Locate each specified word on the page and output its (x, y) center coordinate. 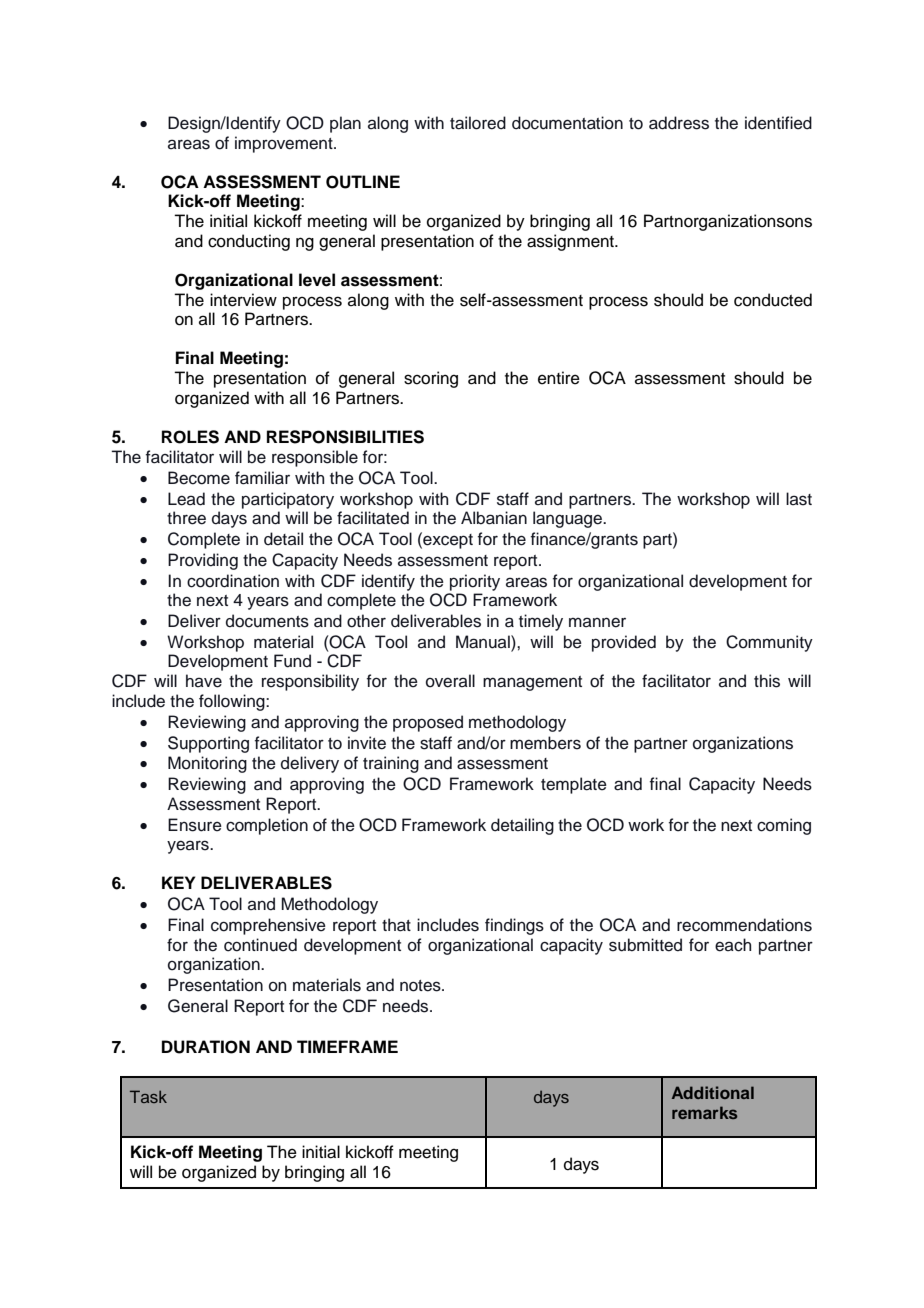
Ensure (195, 825)
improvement (285, 144)
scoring (431, 379)
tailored (478, 123)
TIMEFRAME (347, 1046)
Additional (713, 1092)
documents (267, 621)
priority (475, 582)
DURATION (206, 1047)
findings (514, 926)
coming (784, 826)
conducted (773, 300)
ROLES (190, 437)
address (679, 123)
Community (769, 643)
